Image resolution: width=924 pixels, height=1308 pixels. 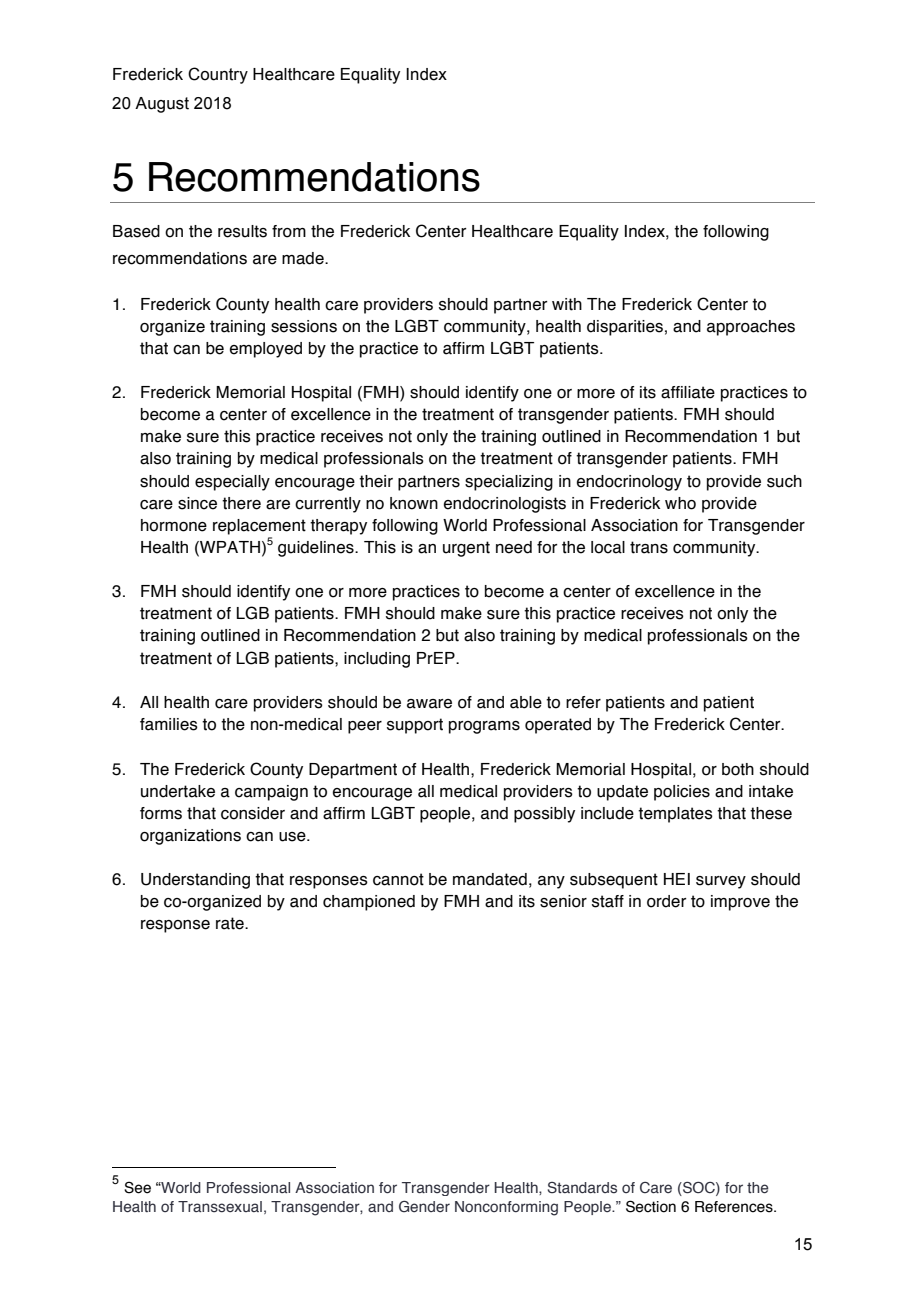 I want to click on families, so click(x=169, y=724).
